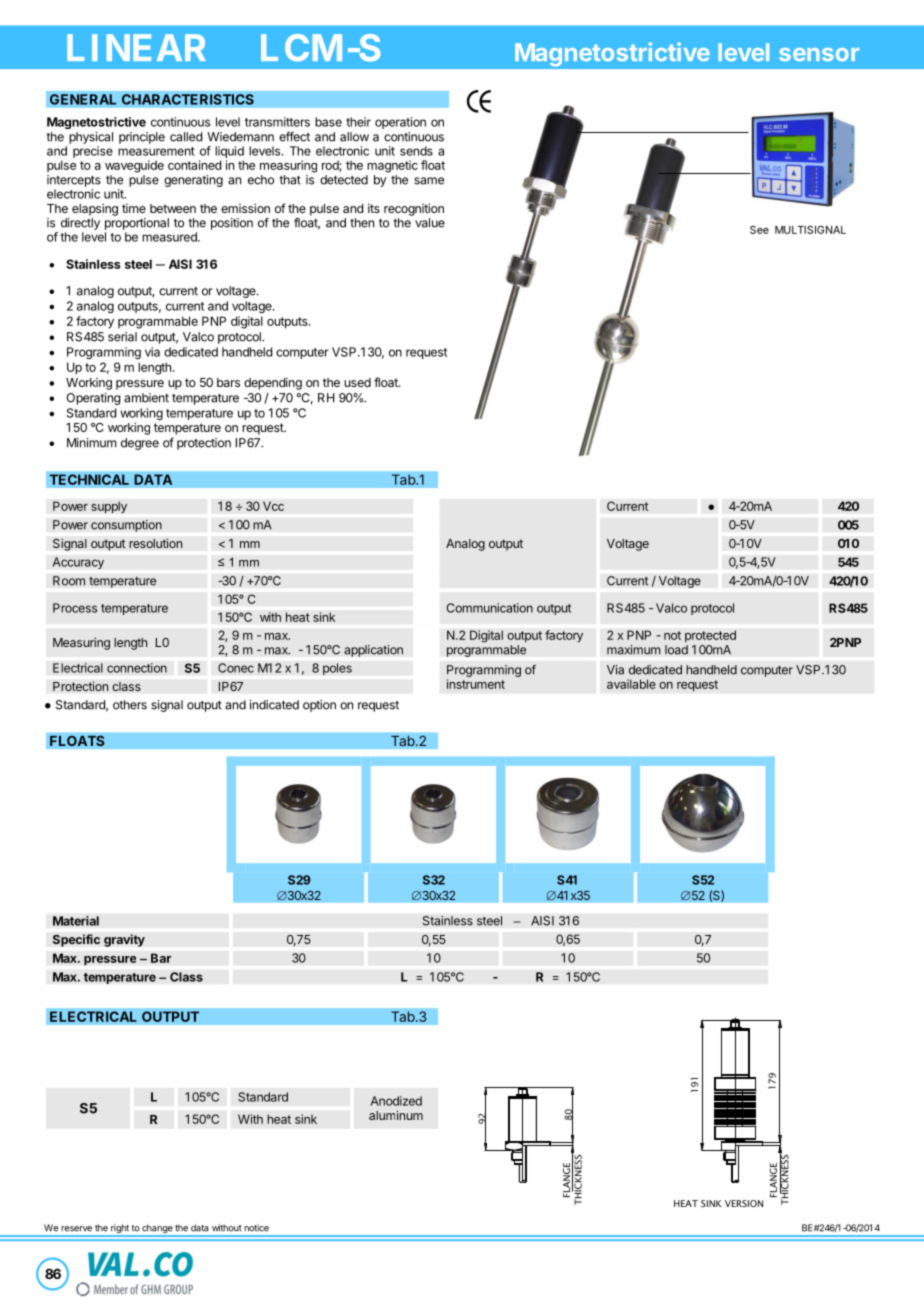 This image has height=1308, width=924. I want to click on aluminum, so click(396, 1115).
